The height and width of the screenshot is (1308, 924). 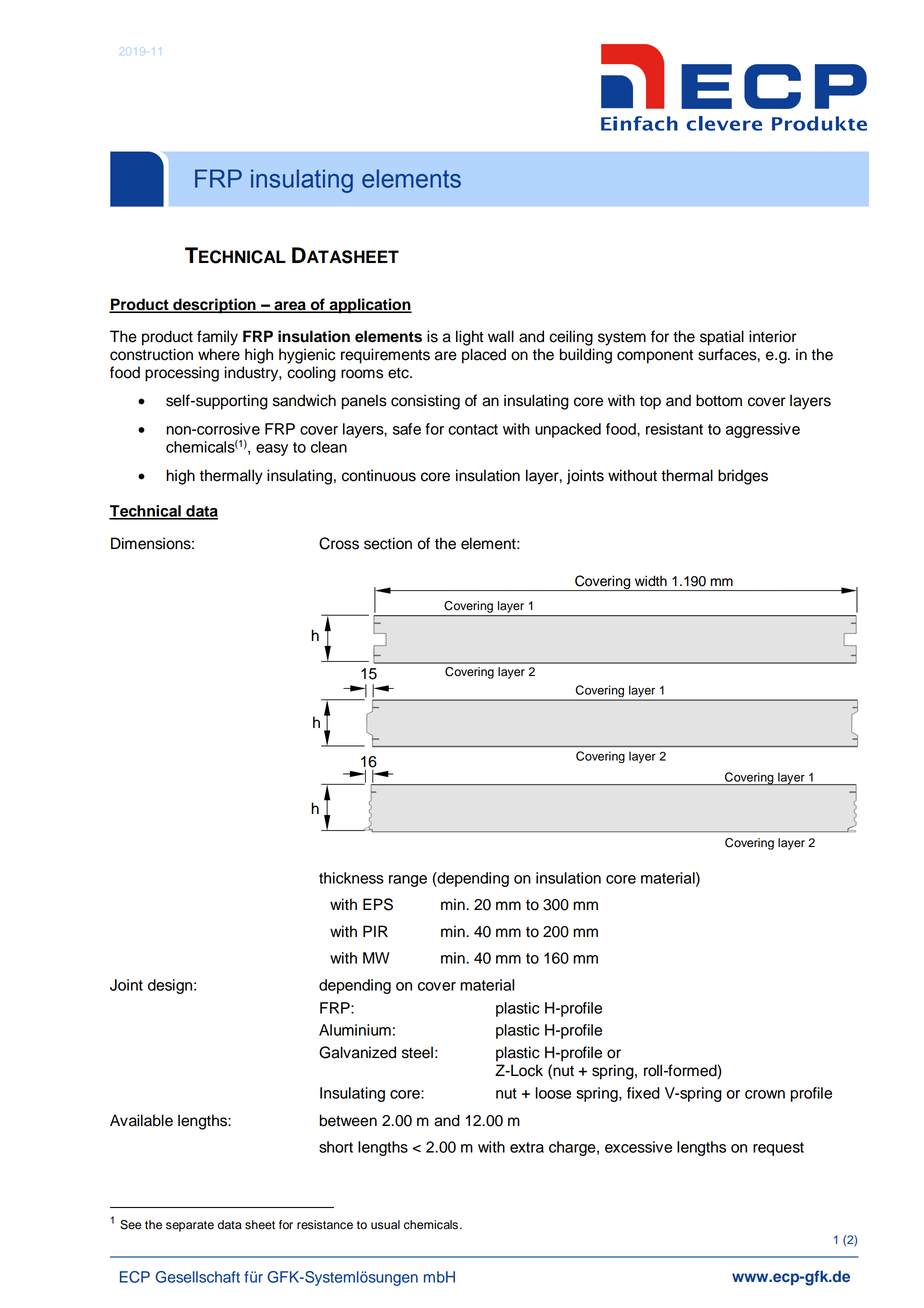 What do you see at coordinates (378, 904) in the screenshot?
I see `EPS` at bounding box center [378, 904].
